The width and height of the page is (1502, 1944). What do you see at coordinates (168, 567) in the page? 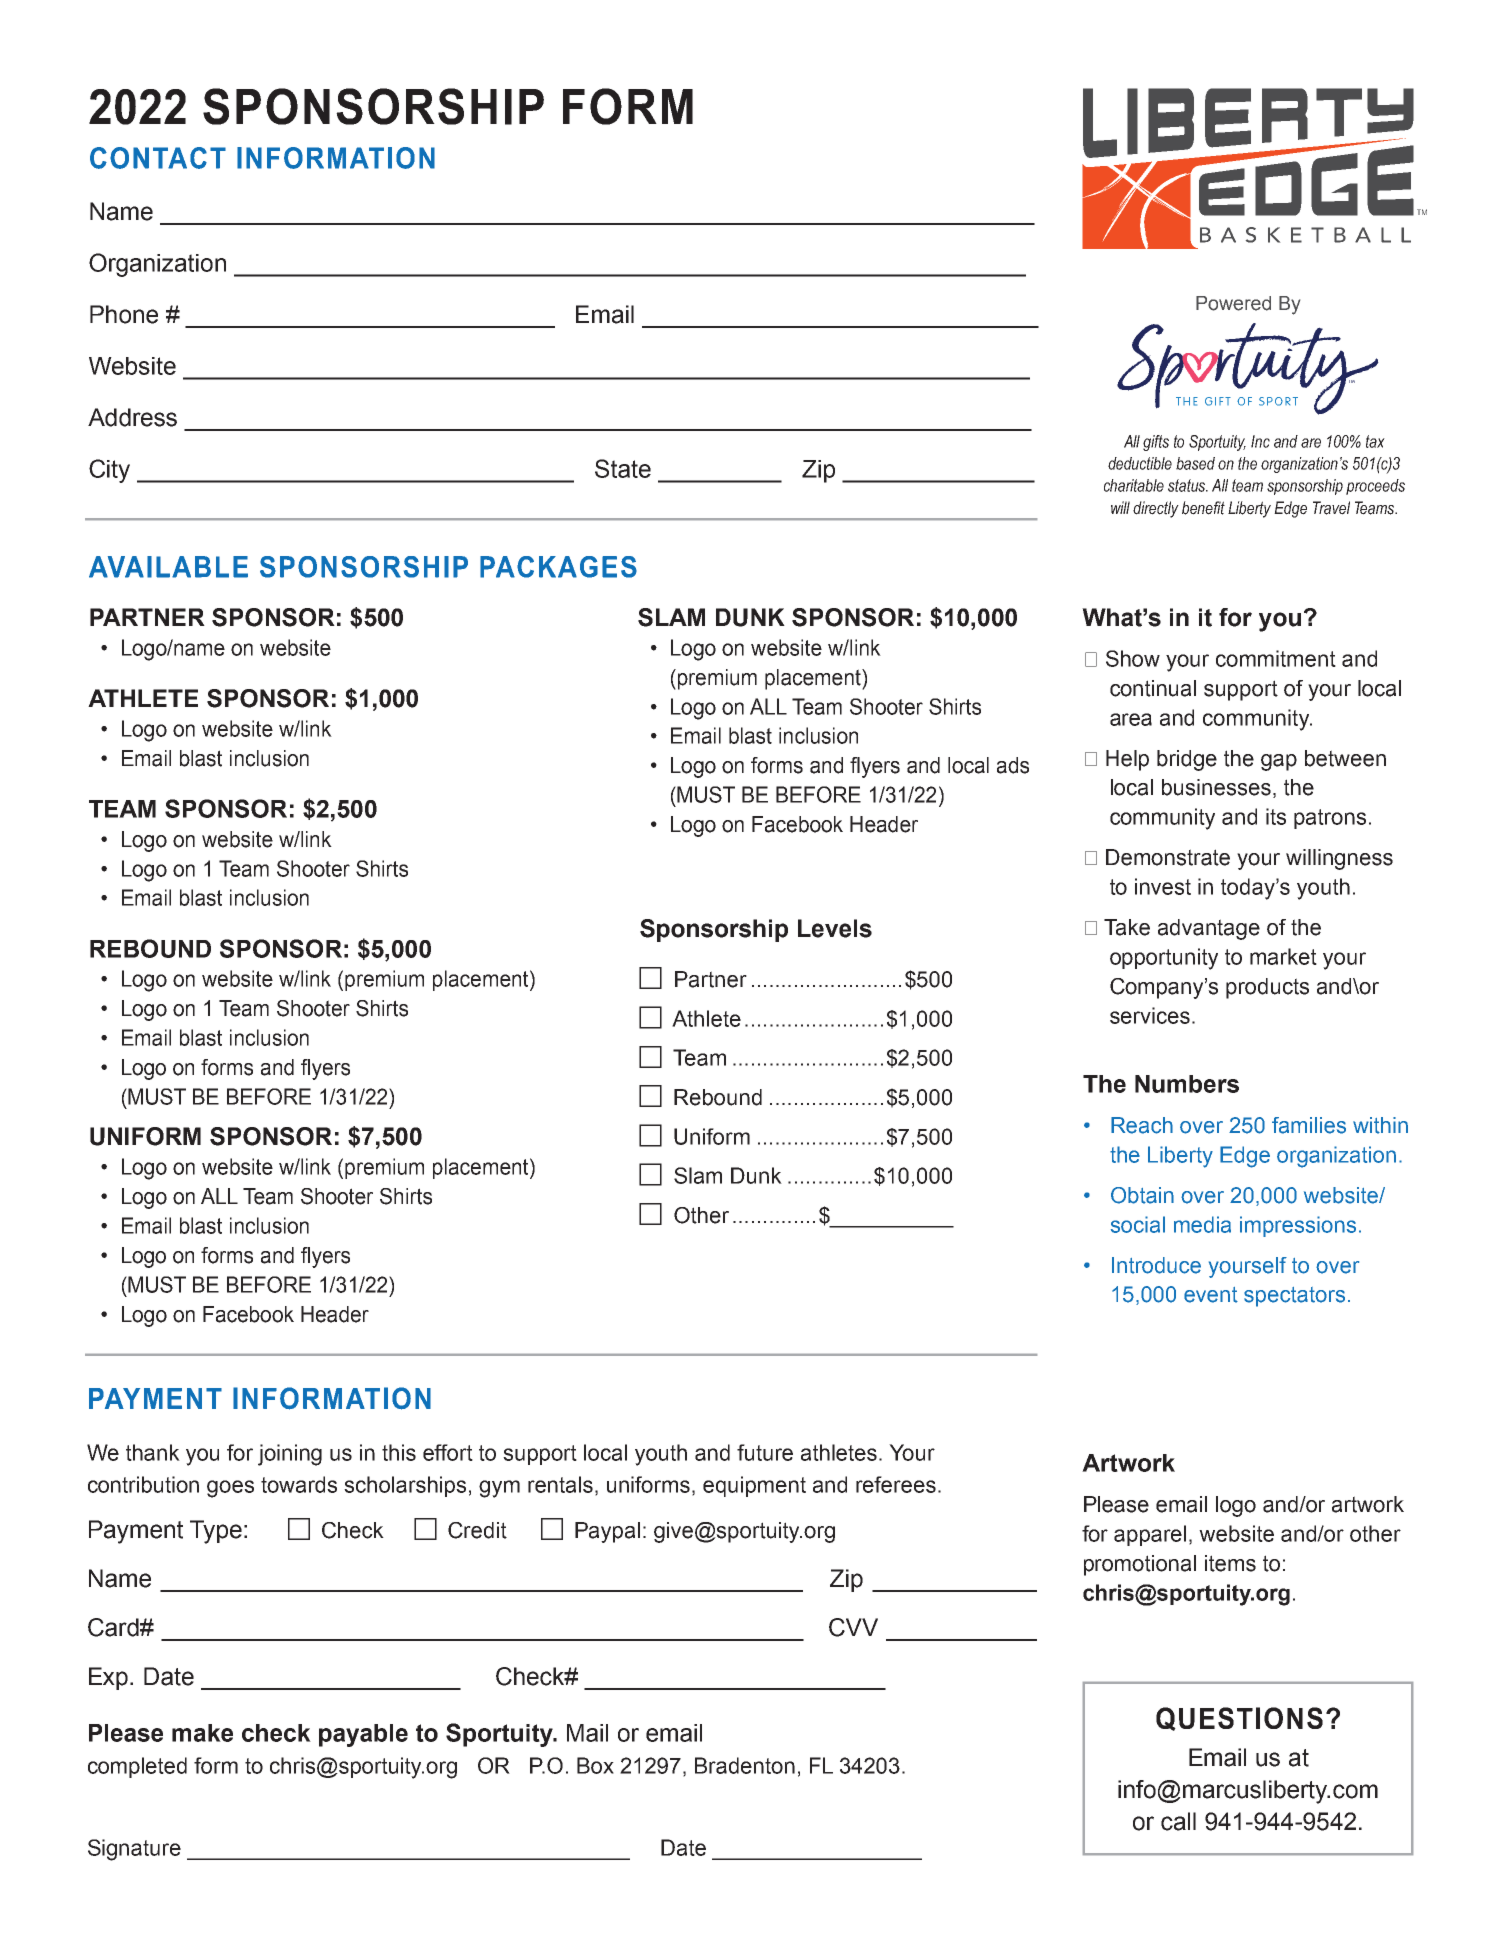
I see `AVAILABLE` at bounding box center [168, 567].
